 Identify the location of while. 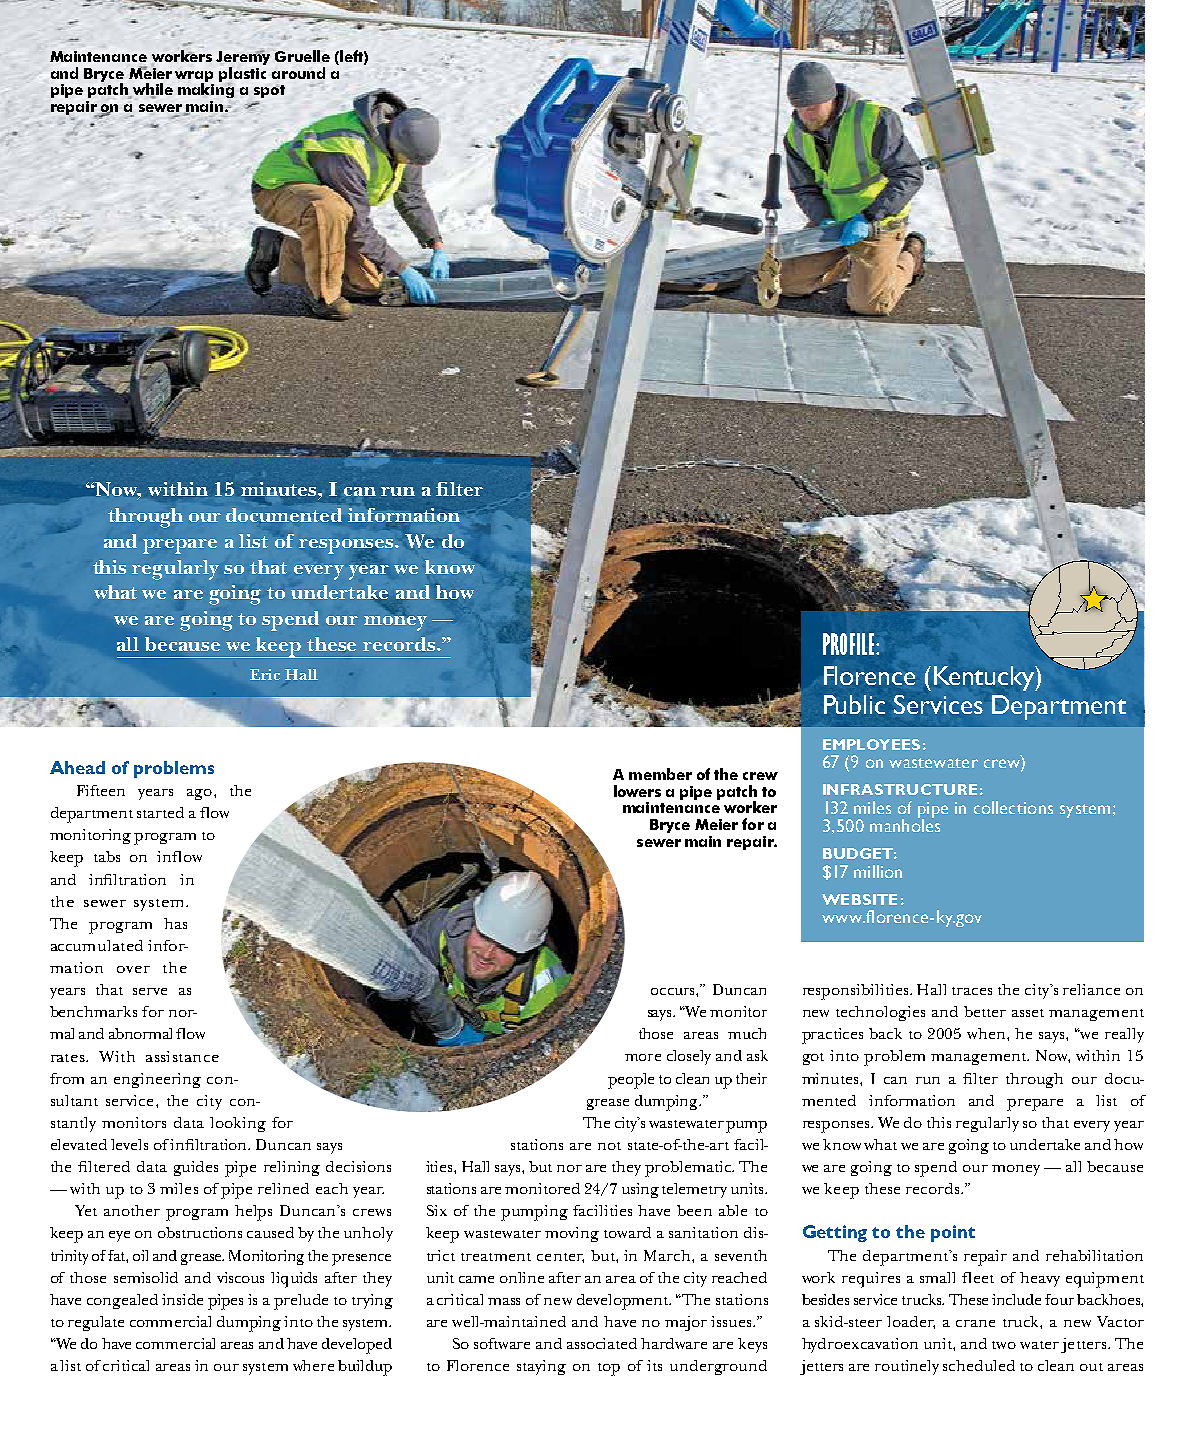
(151, 90).
